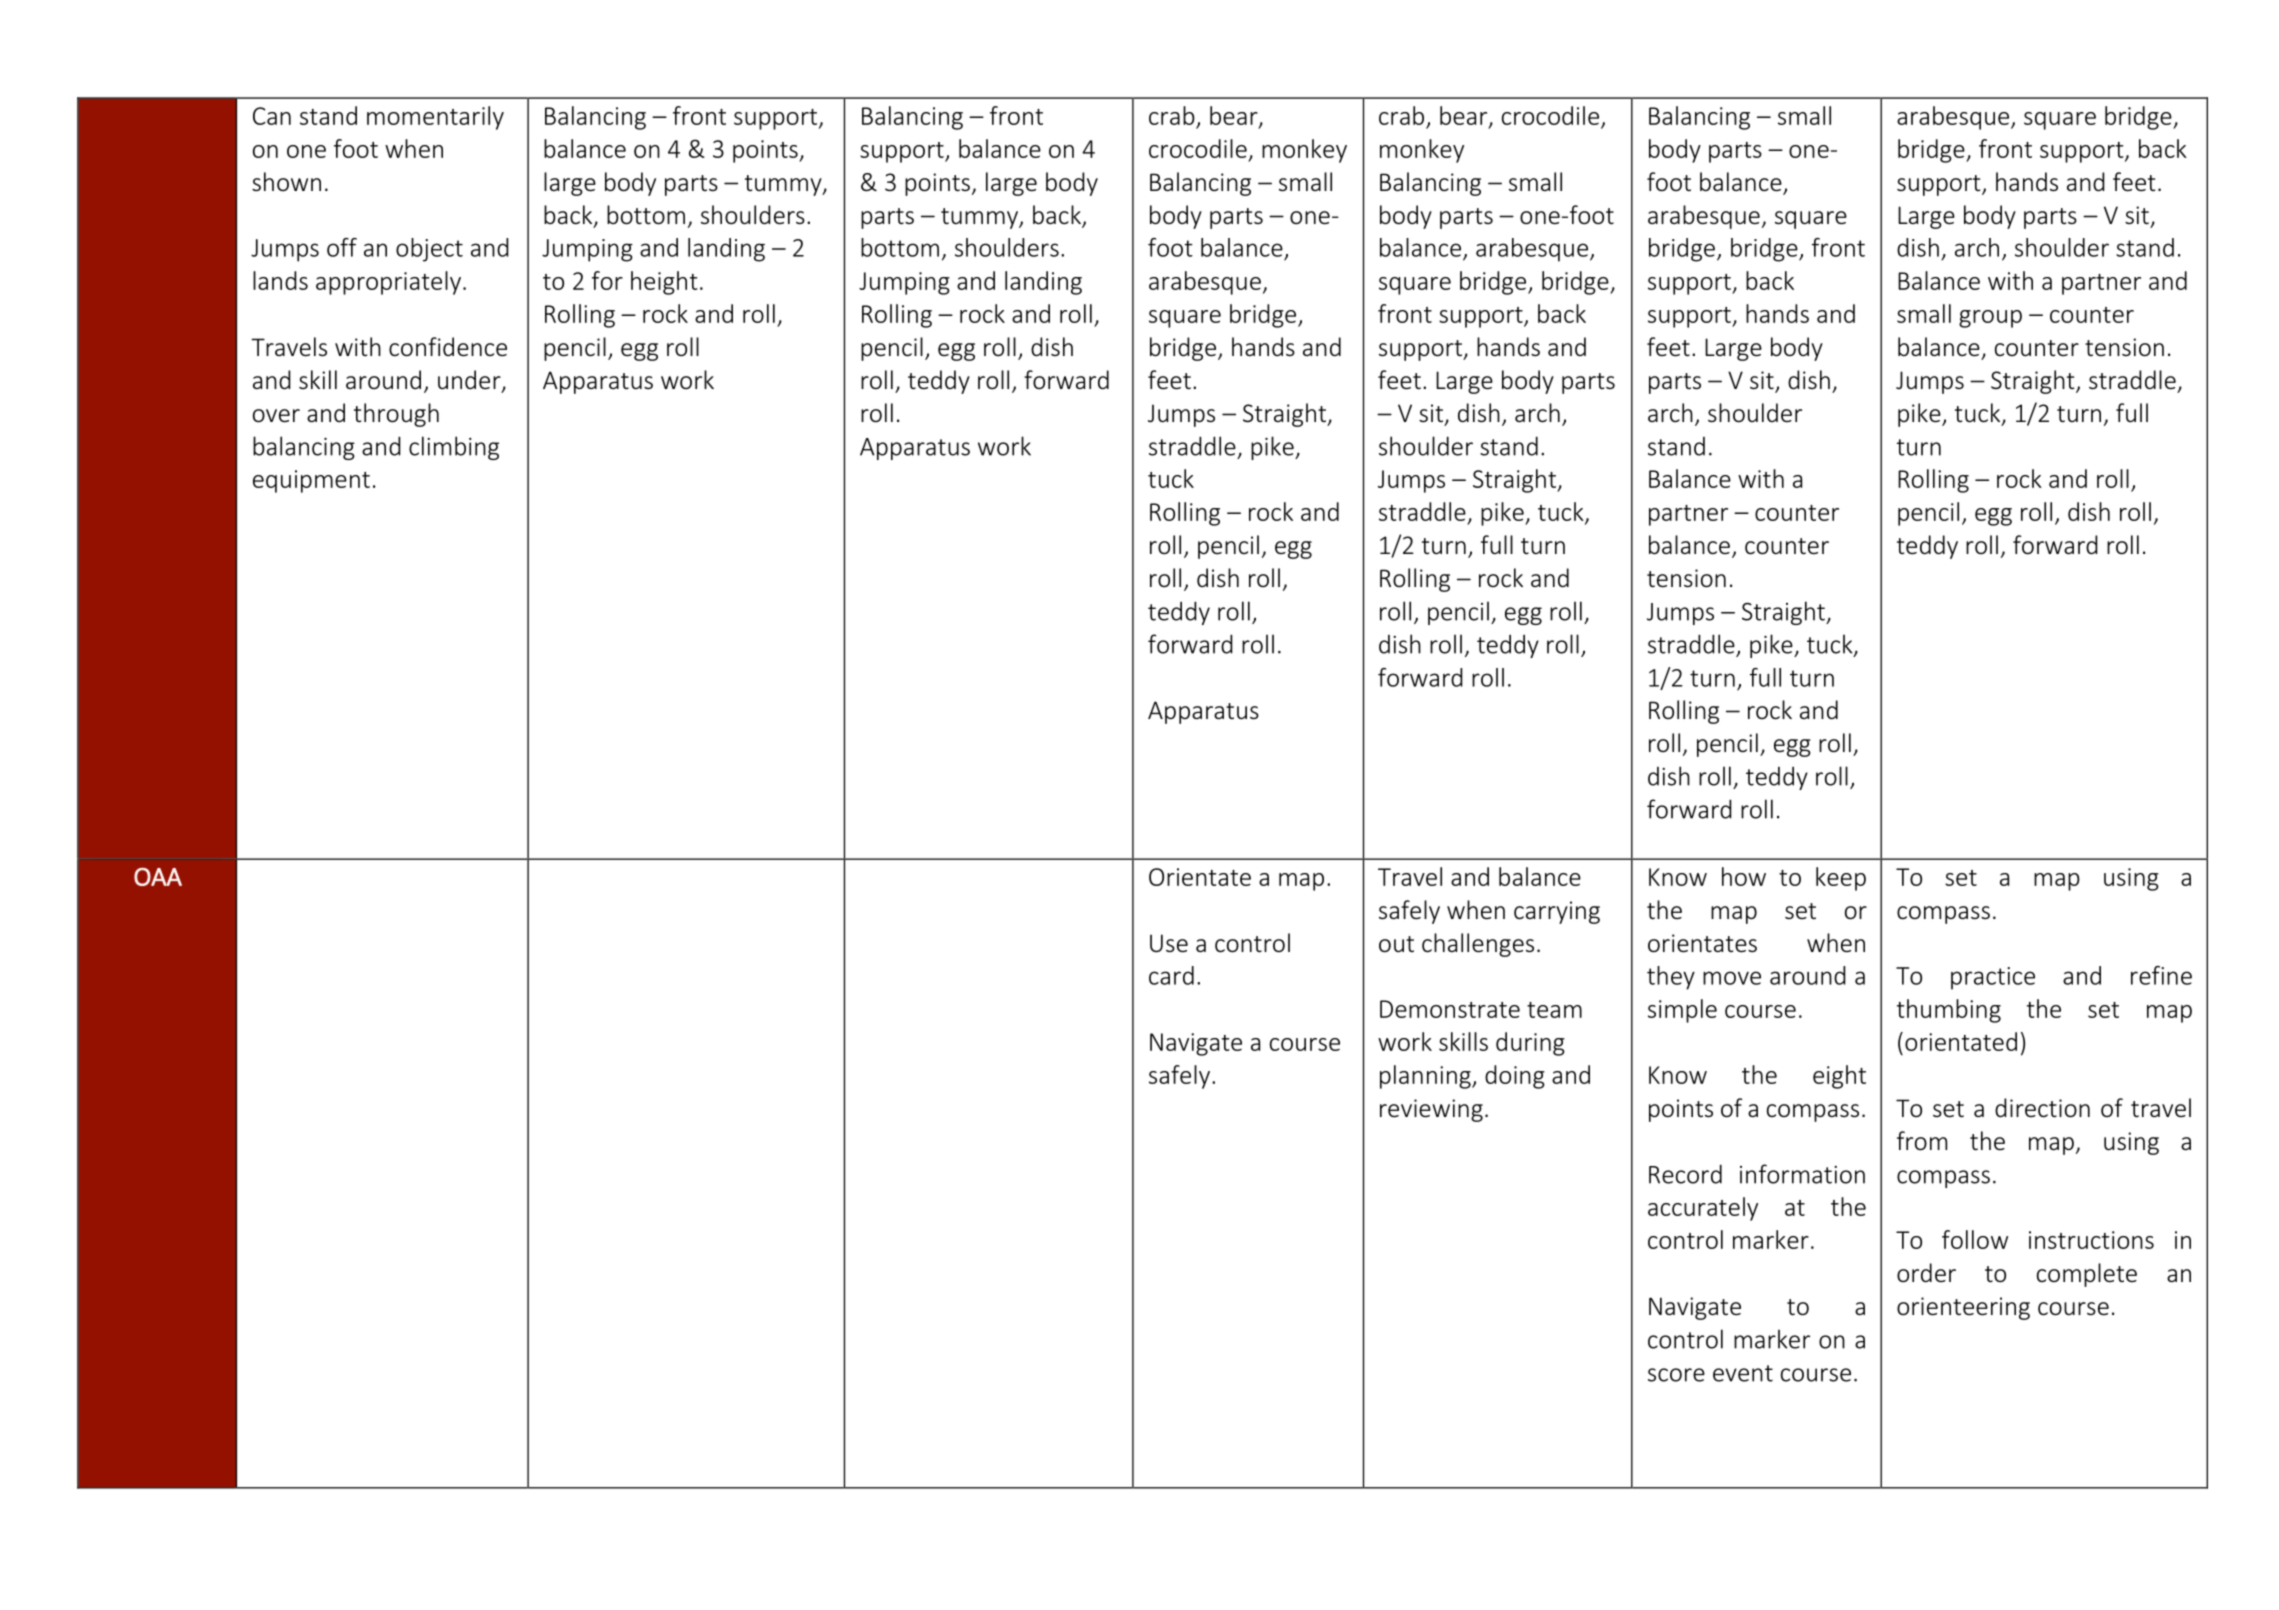 The image size is (2279, 1610). I want to click on card, so click(1171, 975).
